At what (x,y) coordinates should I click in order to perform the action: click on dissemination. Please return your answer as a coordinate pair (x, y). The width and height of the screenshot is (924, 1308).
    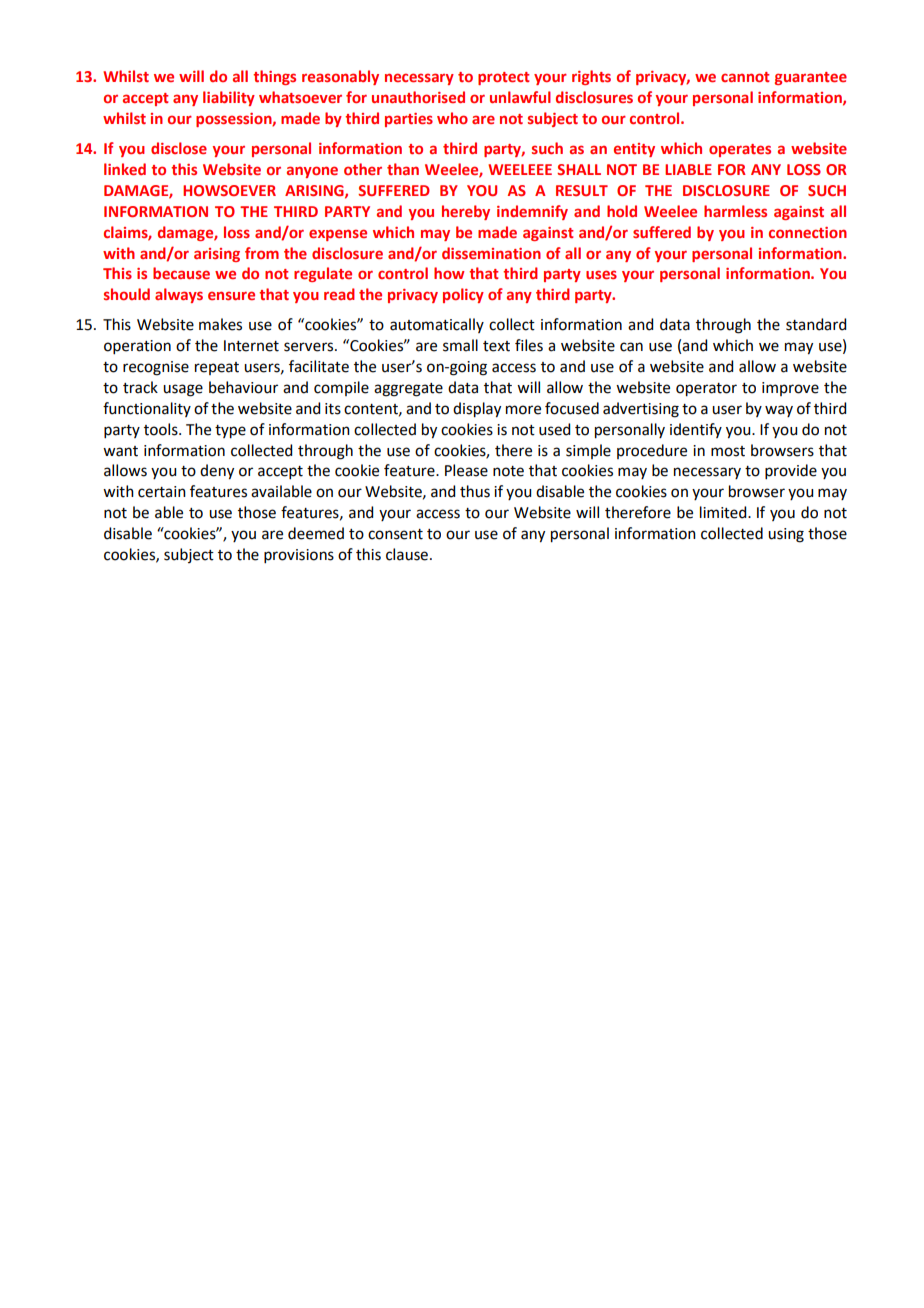
    Looking at the image, I should click on (491, 253).
